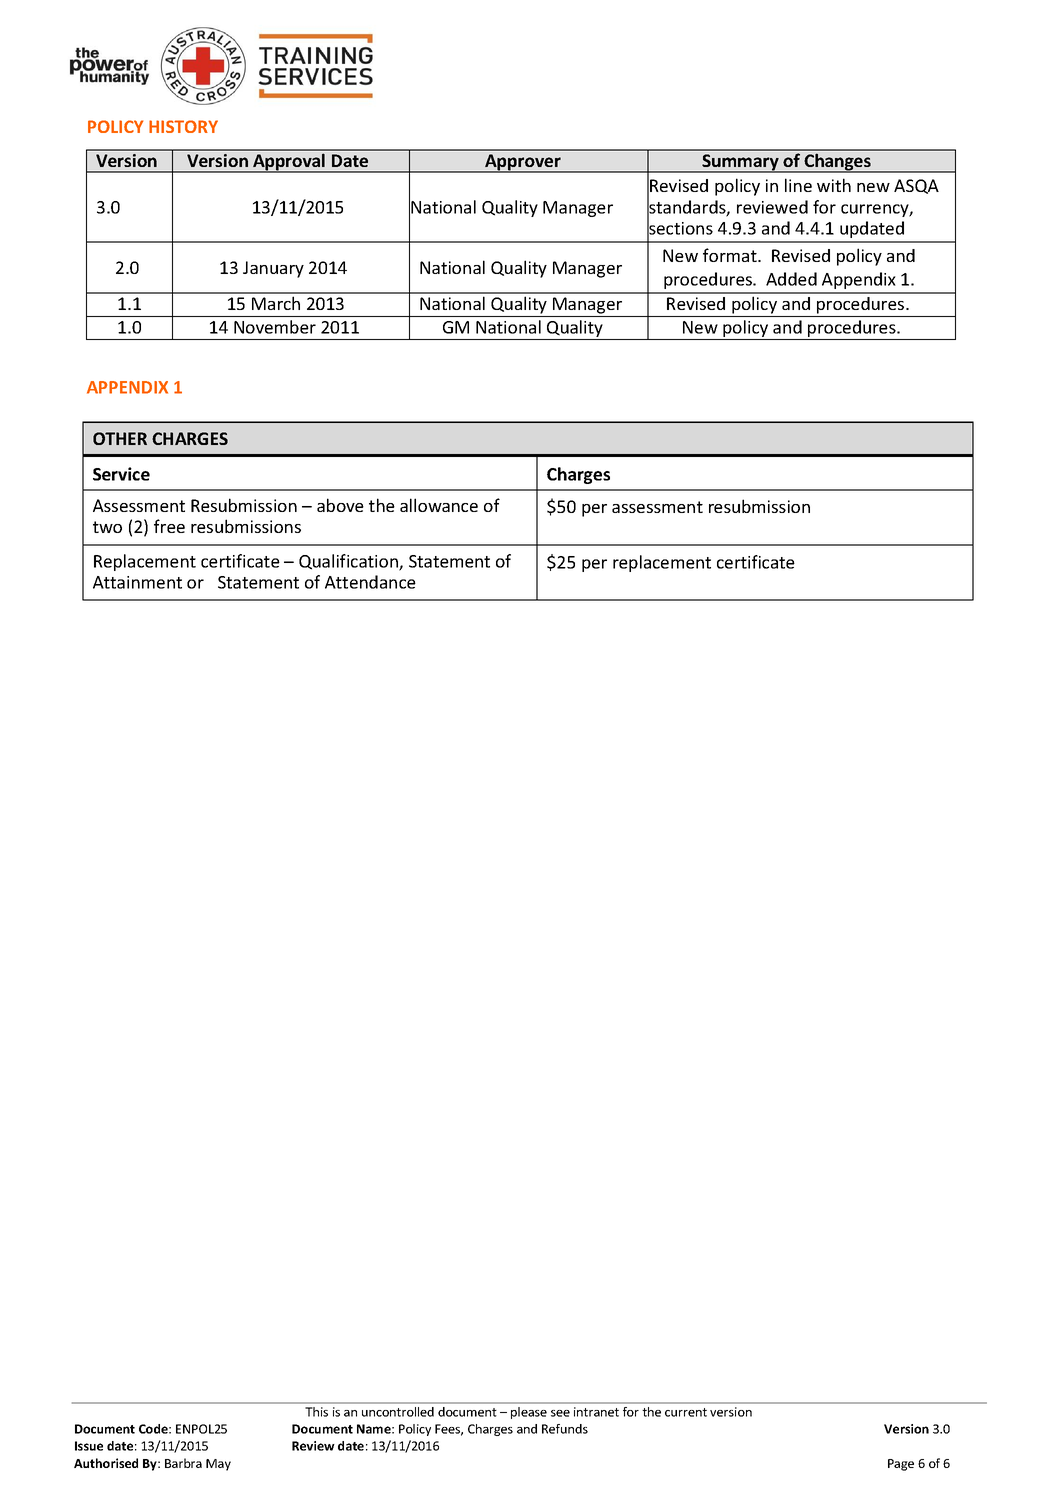 The height and width of the screenshot is (1487, 1051). I want to click on Page, so click(901, 1465).
